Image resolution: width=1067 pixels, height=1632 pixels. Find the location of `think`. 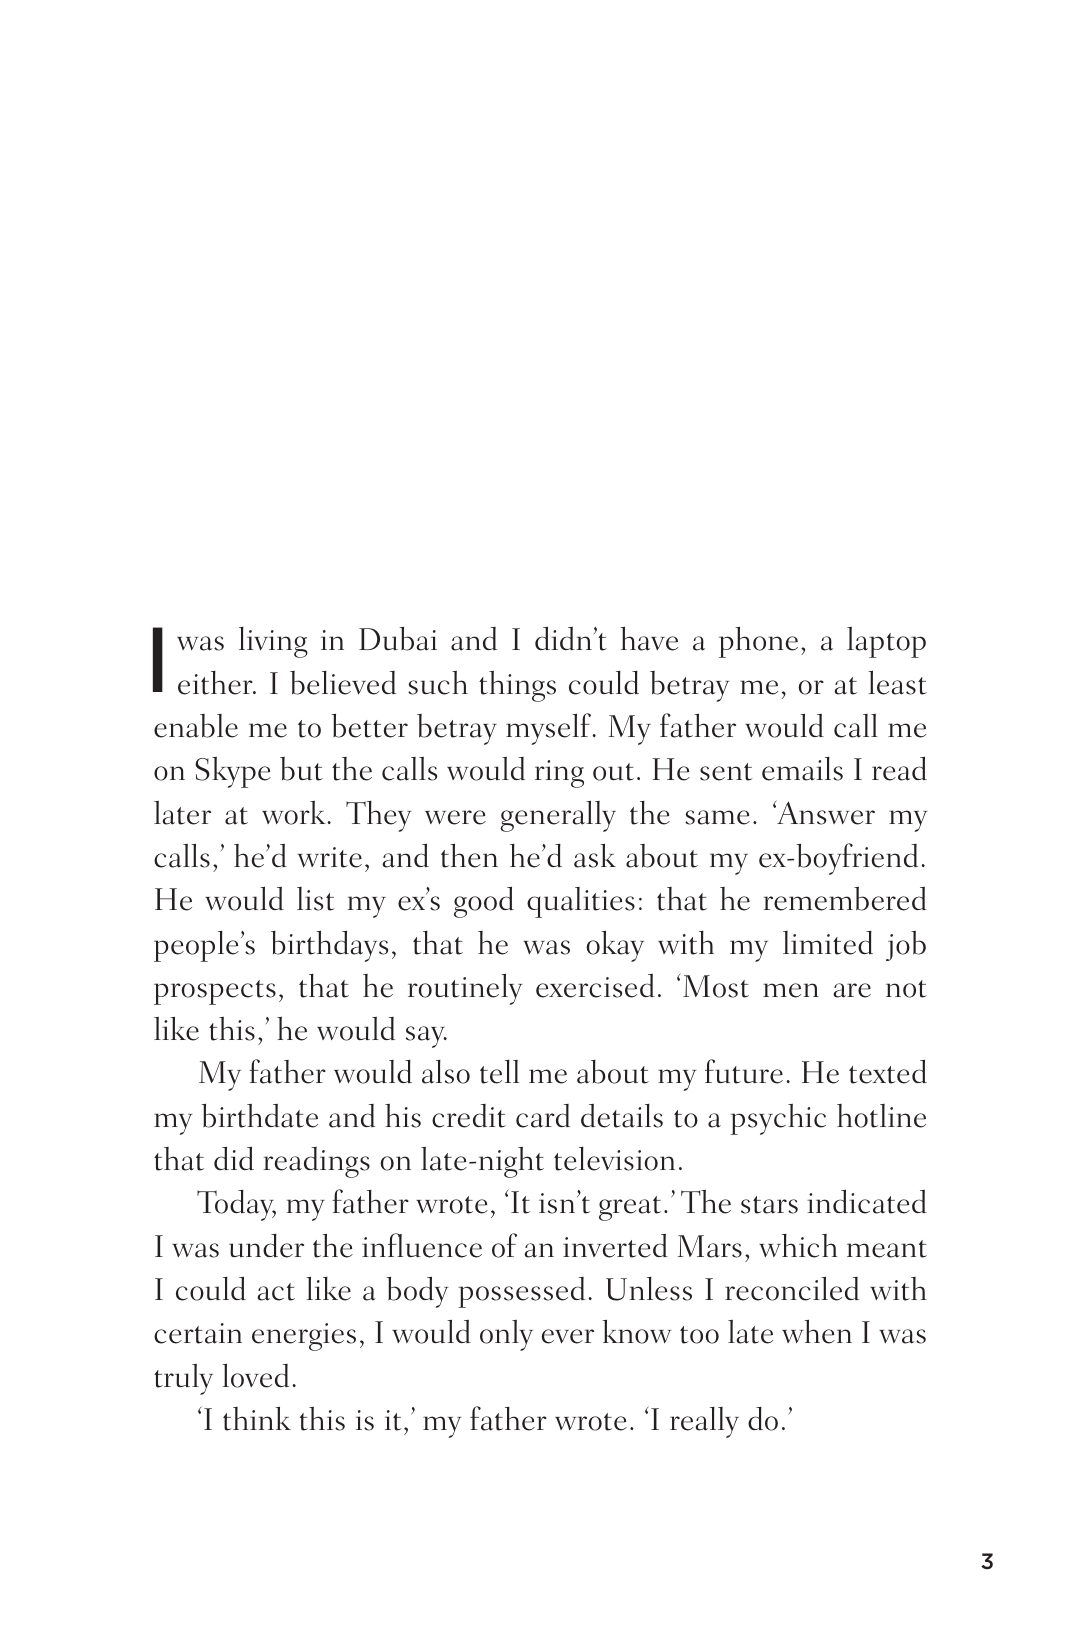

think is located at coordinates (257, 1419).
